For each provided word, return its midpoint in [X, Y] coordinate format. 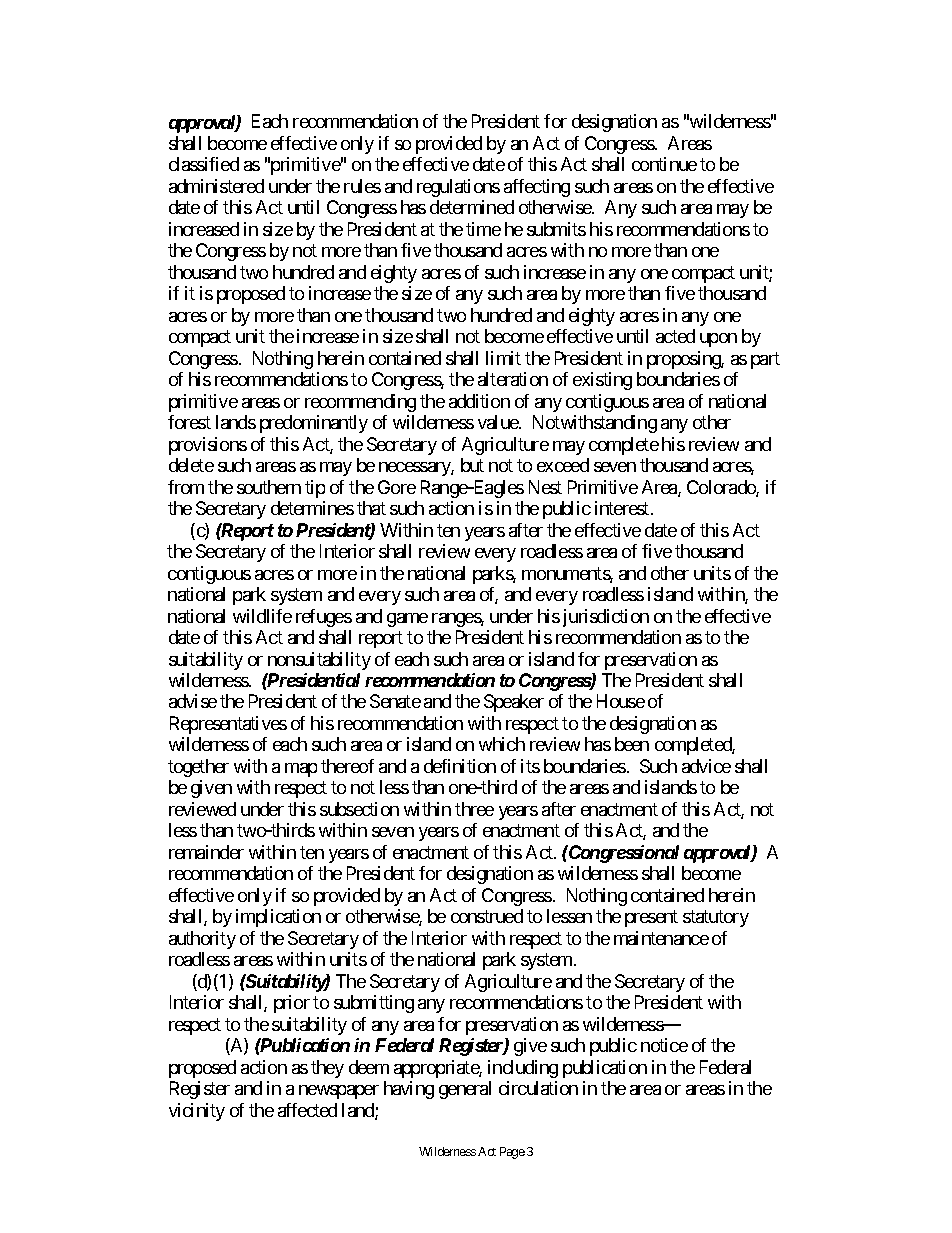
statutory [716, 919]
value [499, 422]
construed [487, 916]
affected [307, 1110]
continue [664, 164]
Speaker [514, 703]
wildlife [262, 616]
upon [718, 340]
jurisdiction [606, 618]
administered [216, 186]
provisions [208, 446]
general [465, 1090]
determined [472, 207]
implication [278, 918]
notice [664, 1045]
